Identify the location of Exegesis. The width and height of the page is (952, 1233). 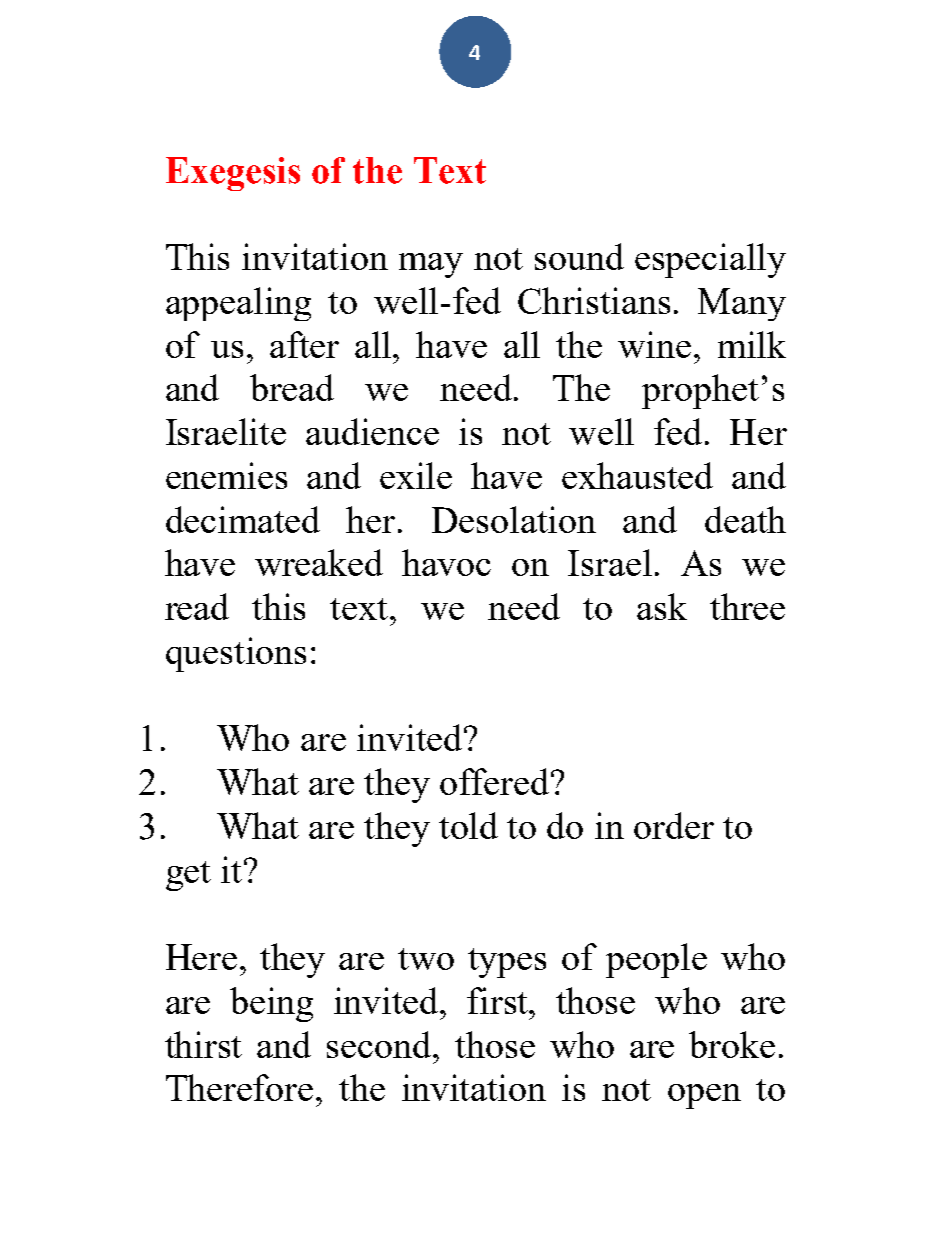
(233, 174).
